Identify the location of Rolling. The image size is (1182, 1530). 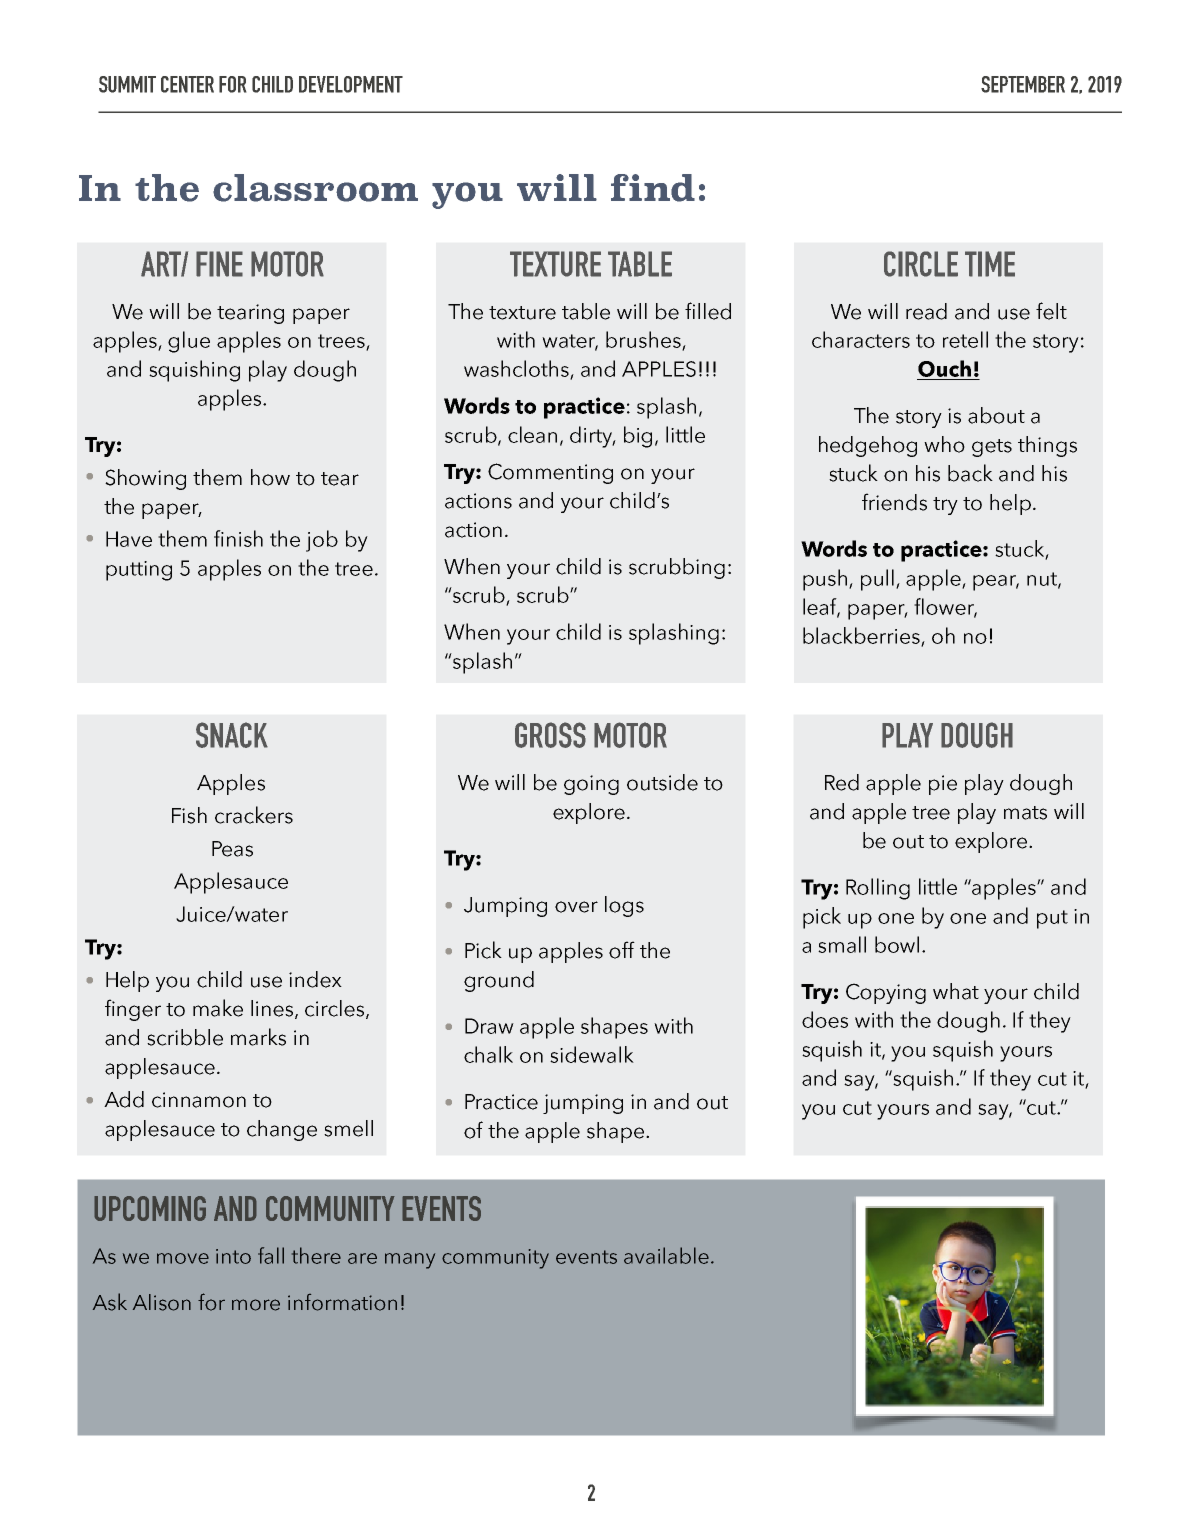
(878, 889).
